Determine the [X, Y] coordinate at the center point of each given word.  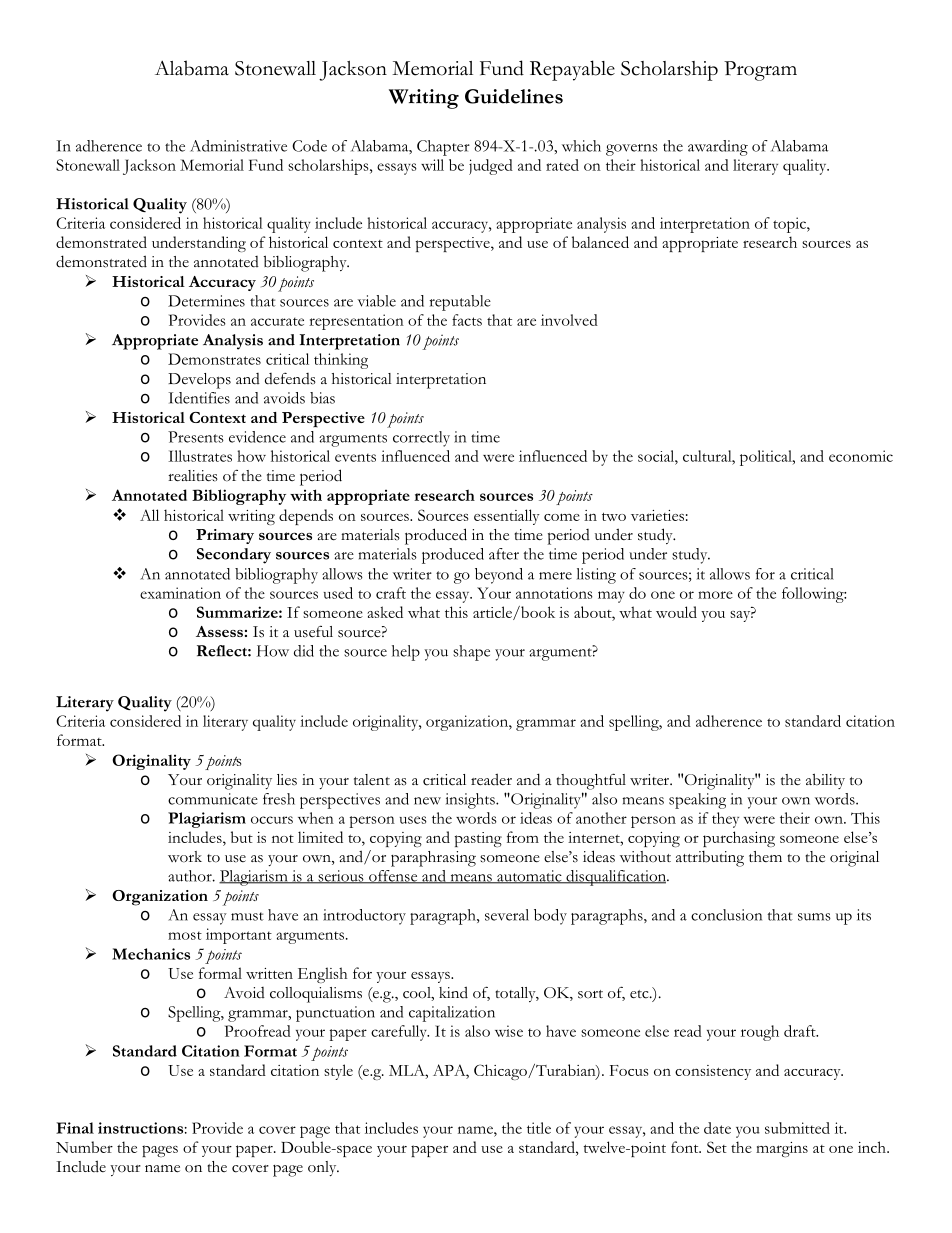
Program [760, 71]
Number [84, 1147]
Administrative [238, 146]
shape [471, 653]
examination [180, 593]
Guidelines [514, 96]
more [715, 595]
